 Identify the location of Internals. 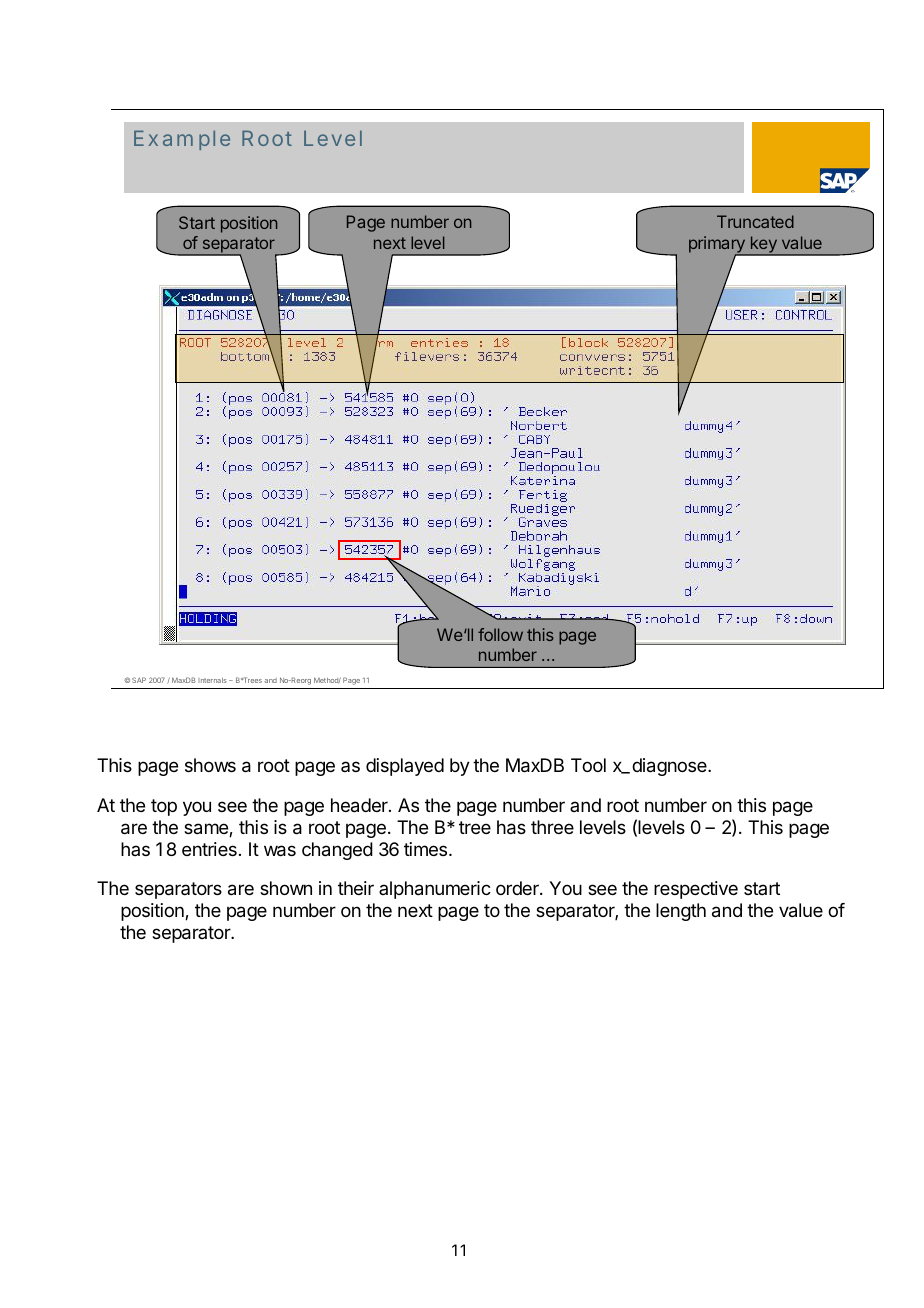
(212, 680).
